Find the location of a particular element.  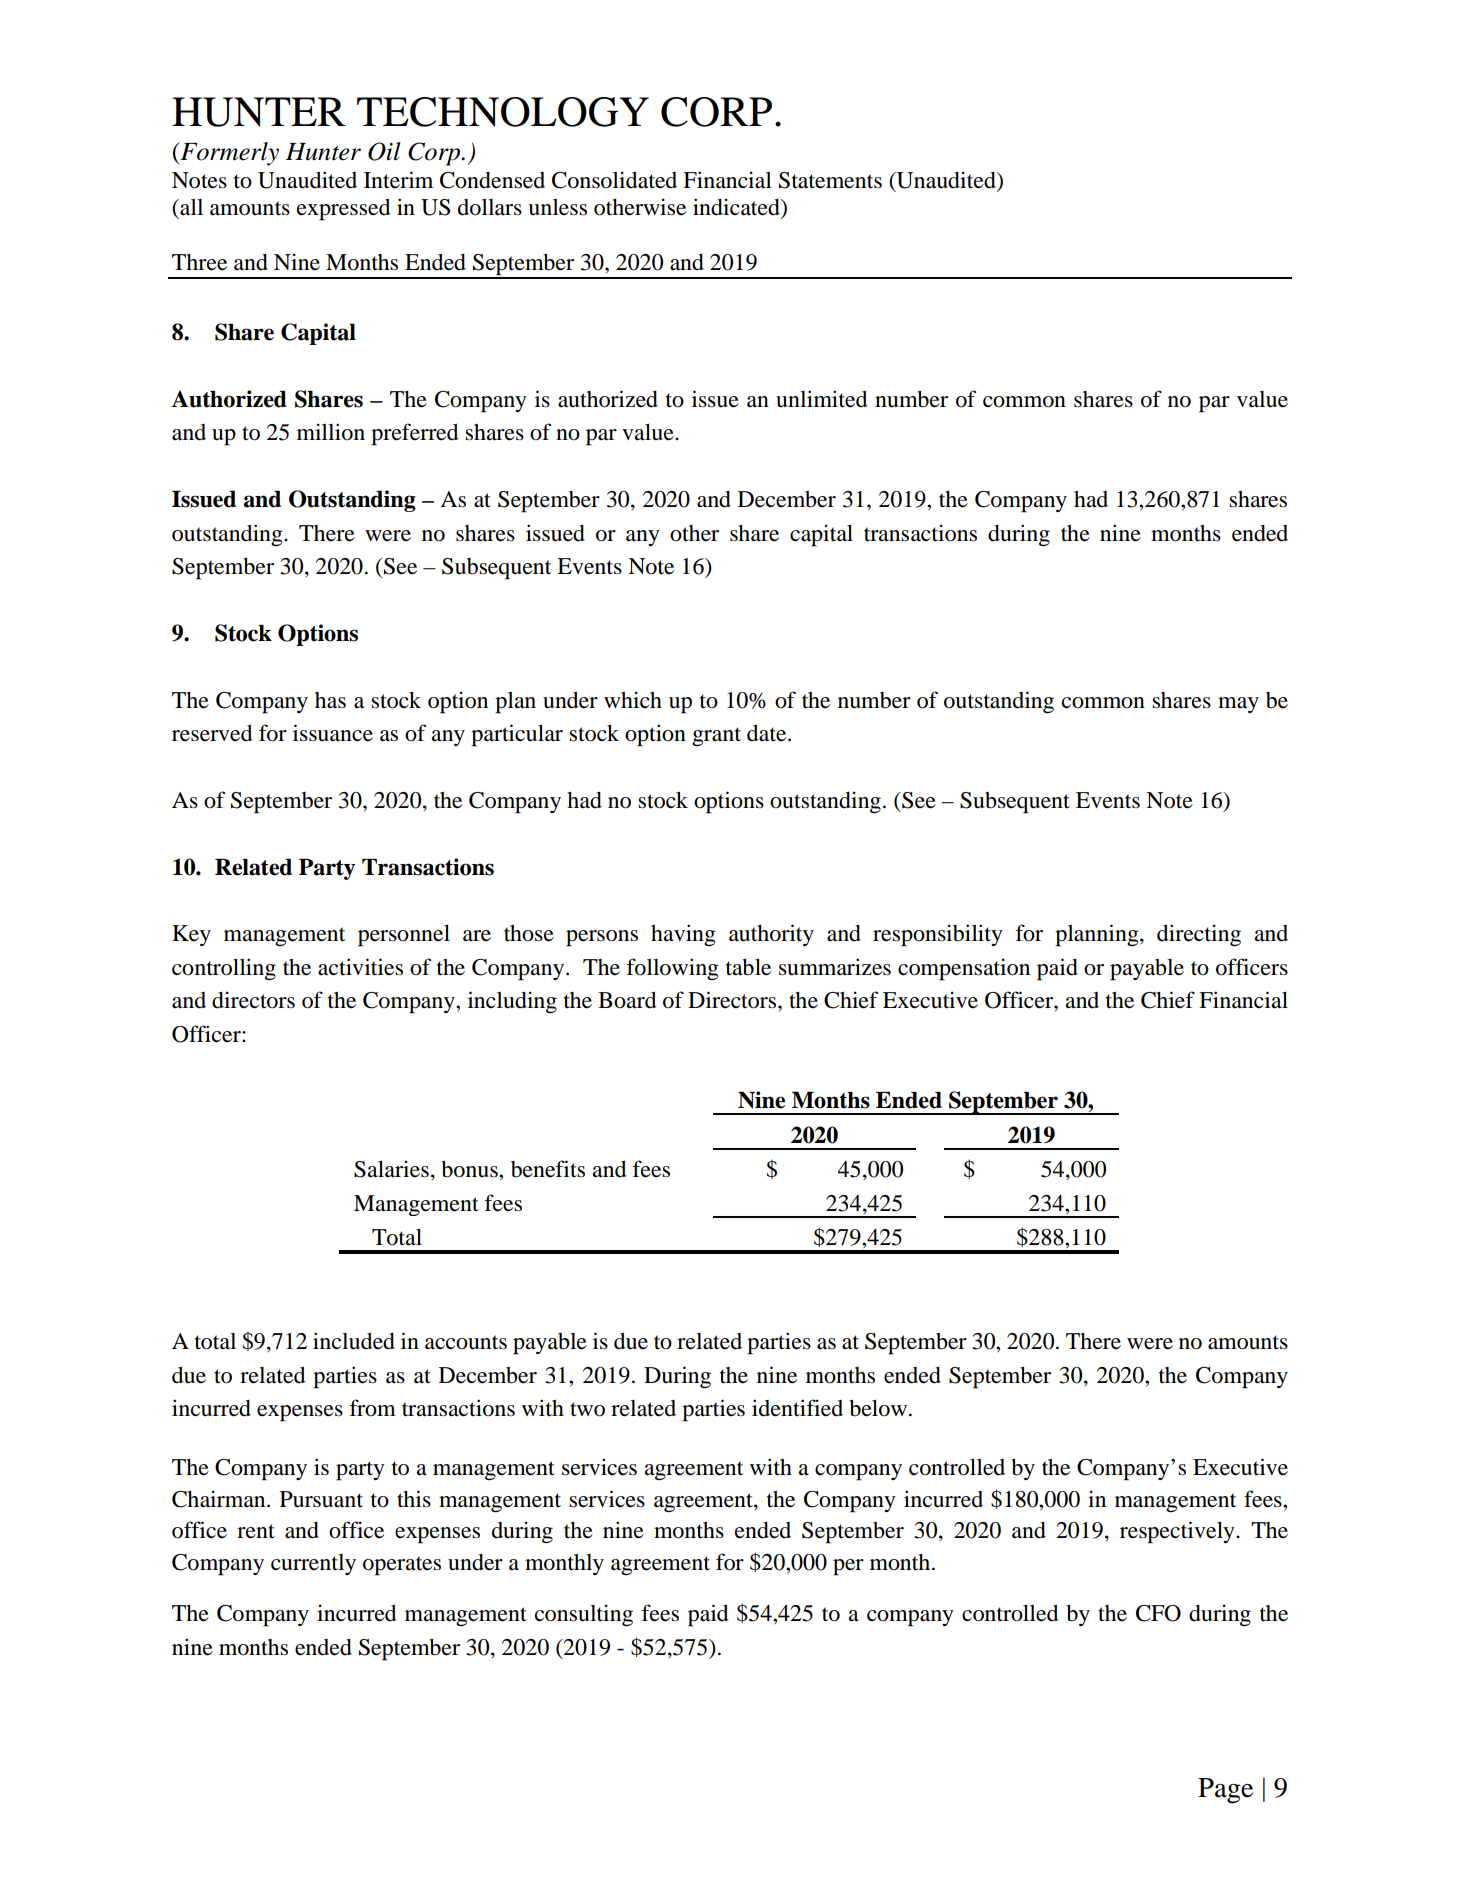

operates is located at coordinates (402, 1566).
